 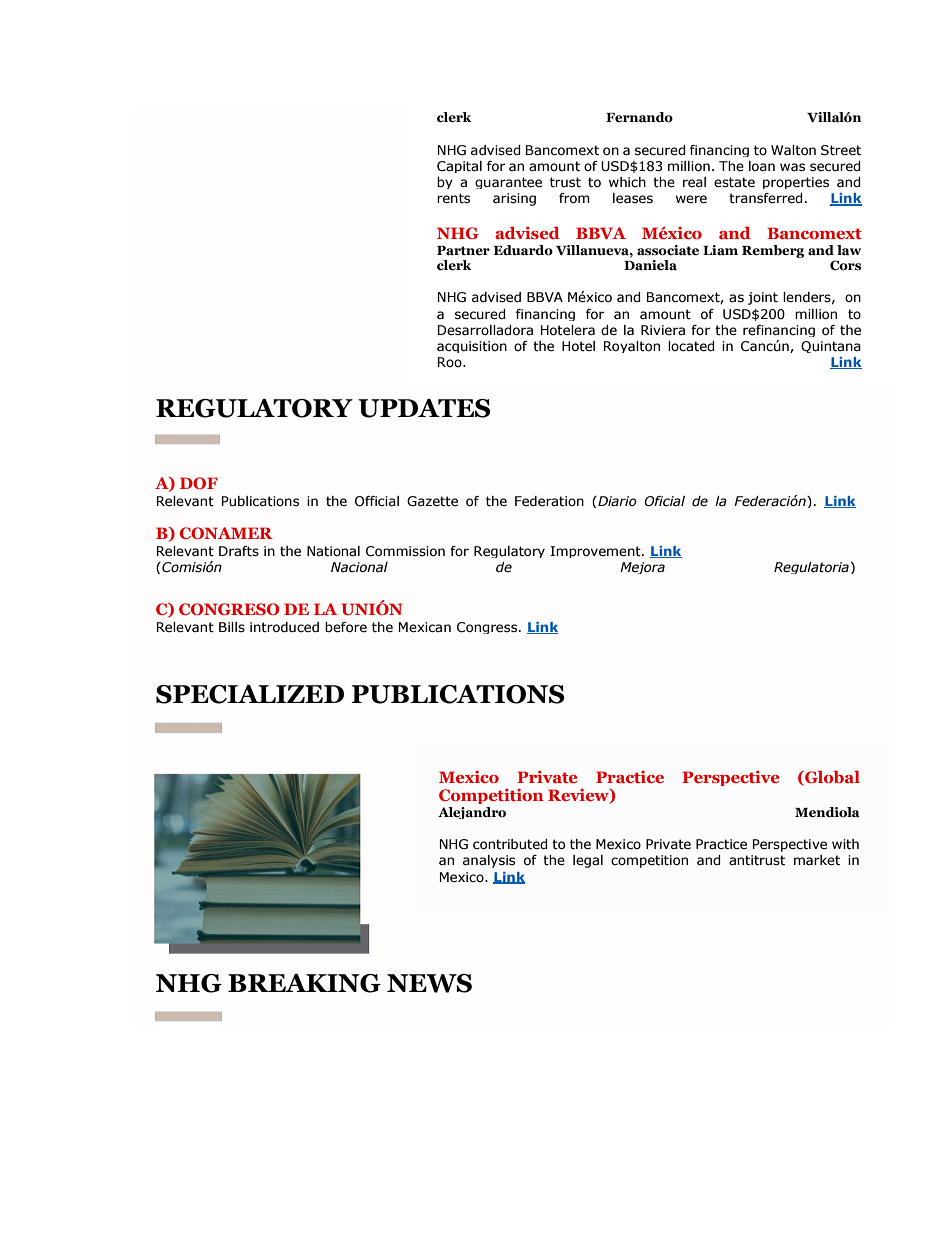 I want to click on Roo, so click(x=451, y=362).
